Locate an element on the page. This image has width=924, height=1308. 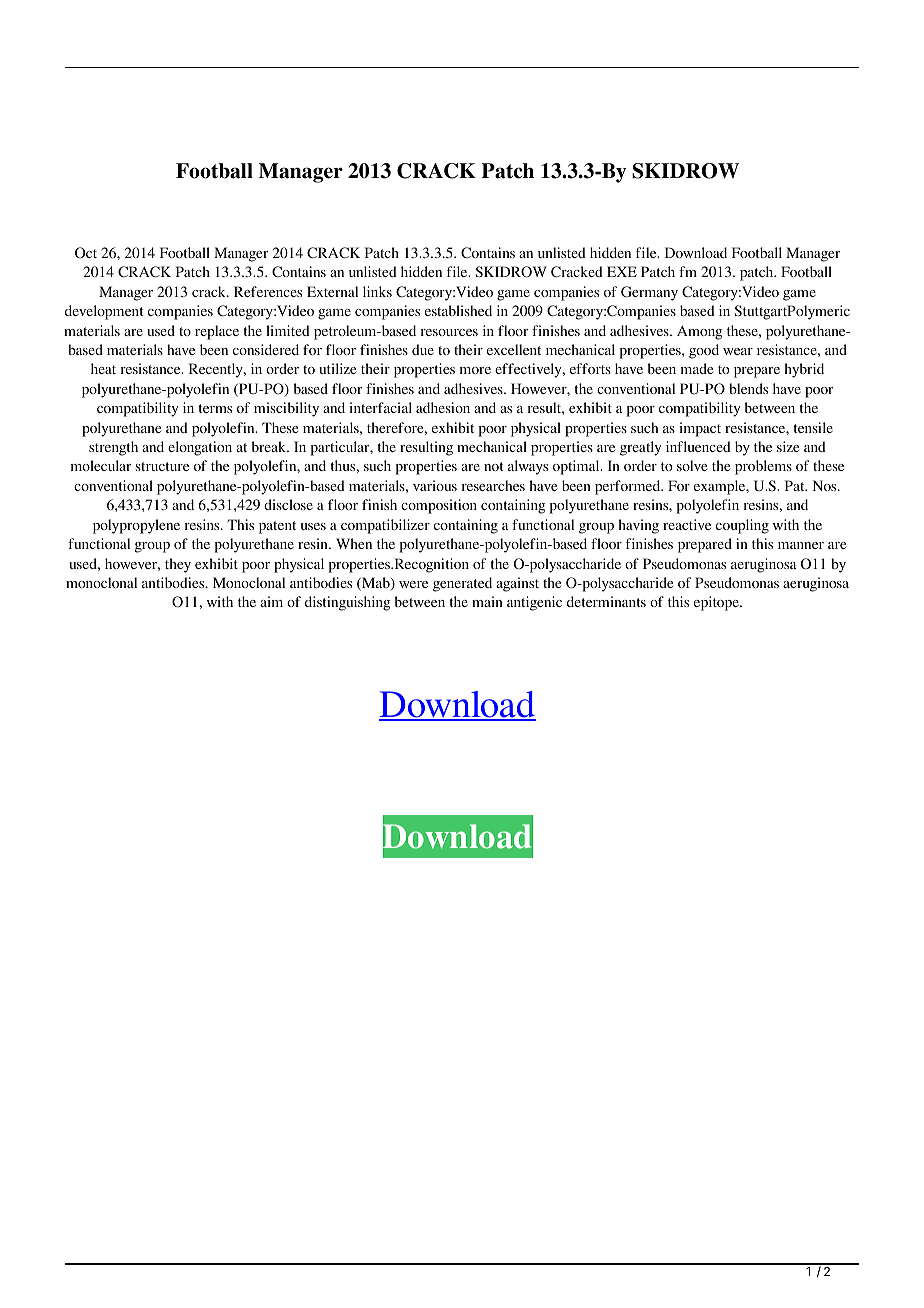
links is located at coordinates (377, 291).
